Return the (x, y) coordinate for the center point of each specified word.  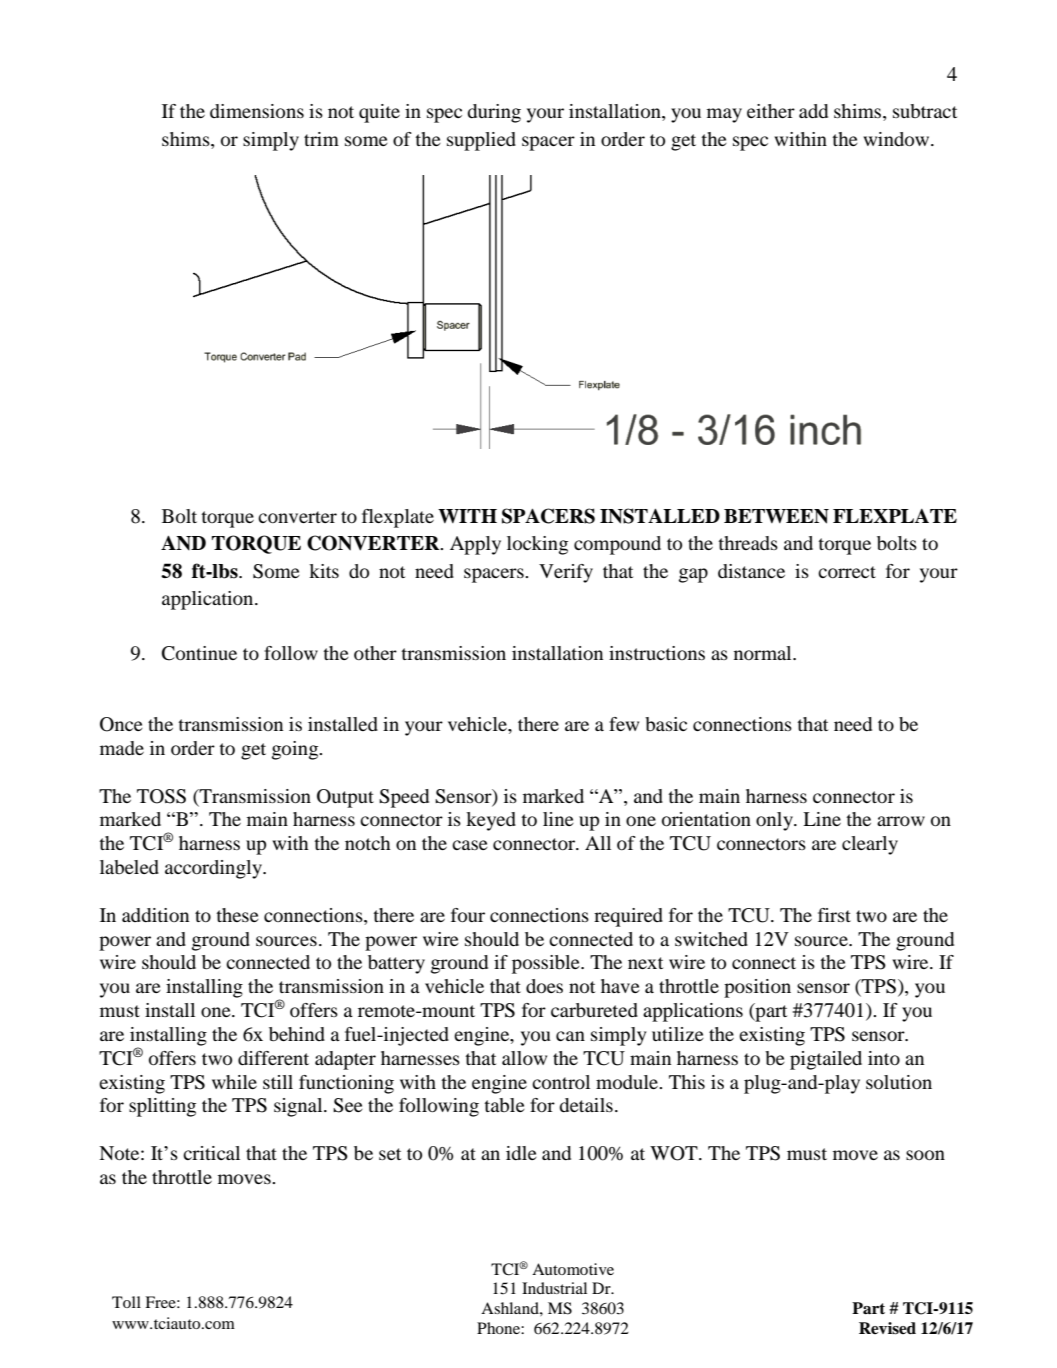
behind (297, 1034)
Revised (887, 1328)
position (757, 988)
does (544, 986)
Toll (126, 1302)
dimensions (257, 111)
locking (537, 545)
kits (324, 571)
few (624, 724)
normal (764, 653)
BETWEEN (776, 516)
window (897, 139)
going (296, 750)
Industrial (554, 1288)
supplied (481, 141)
